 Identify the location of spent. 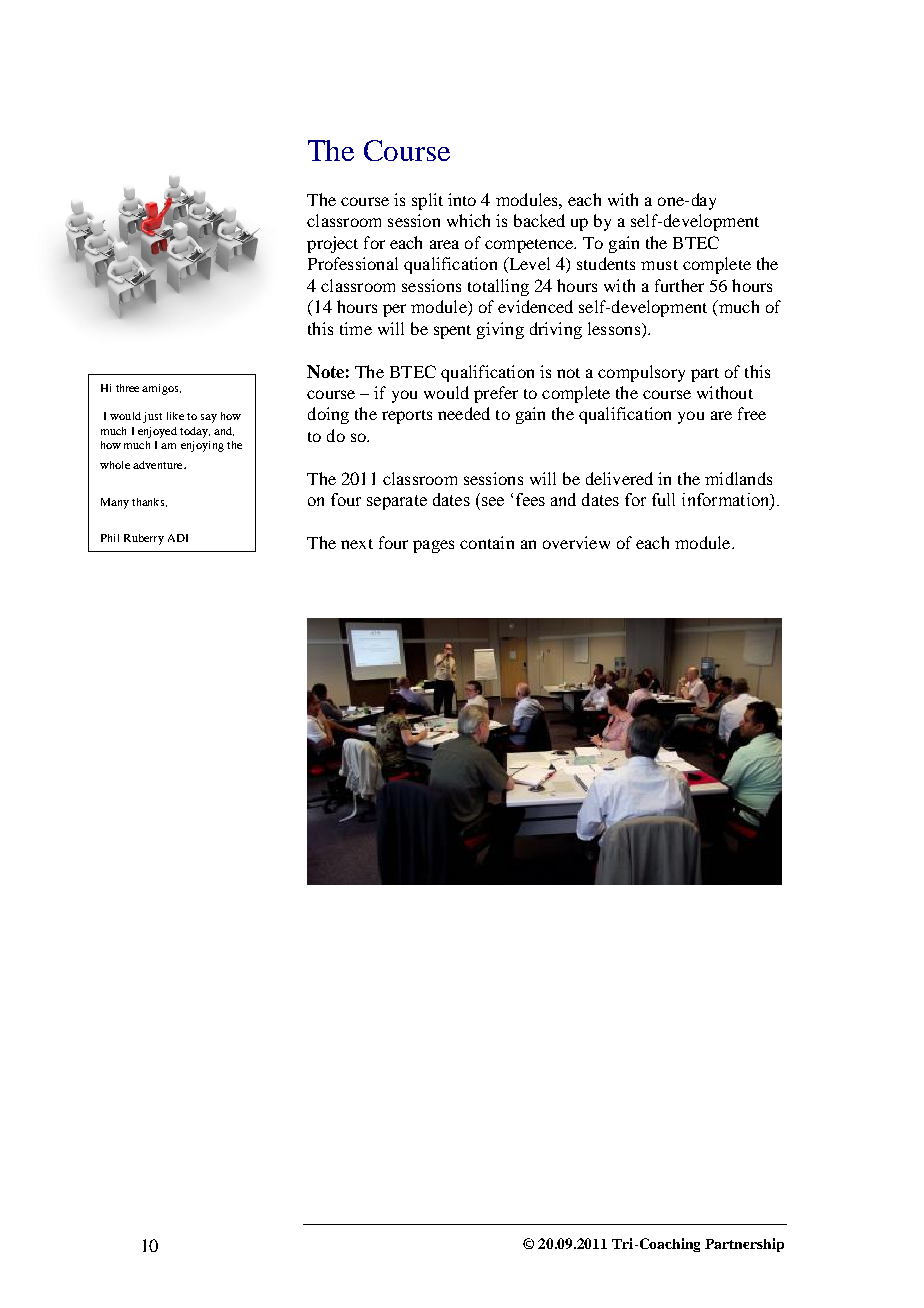
(452, 332).
